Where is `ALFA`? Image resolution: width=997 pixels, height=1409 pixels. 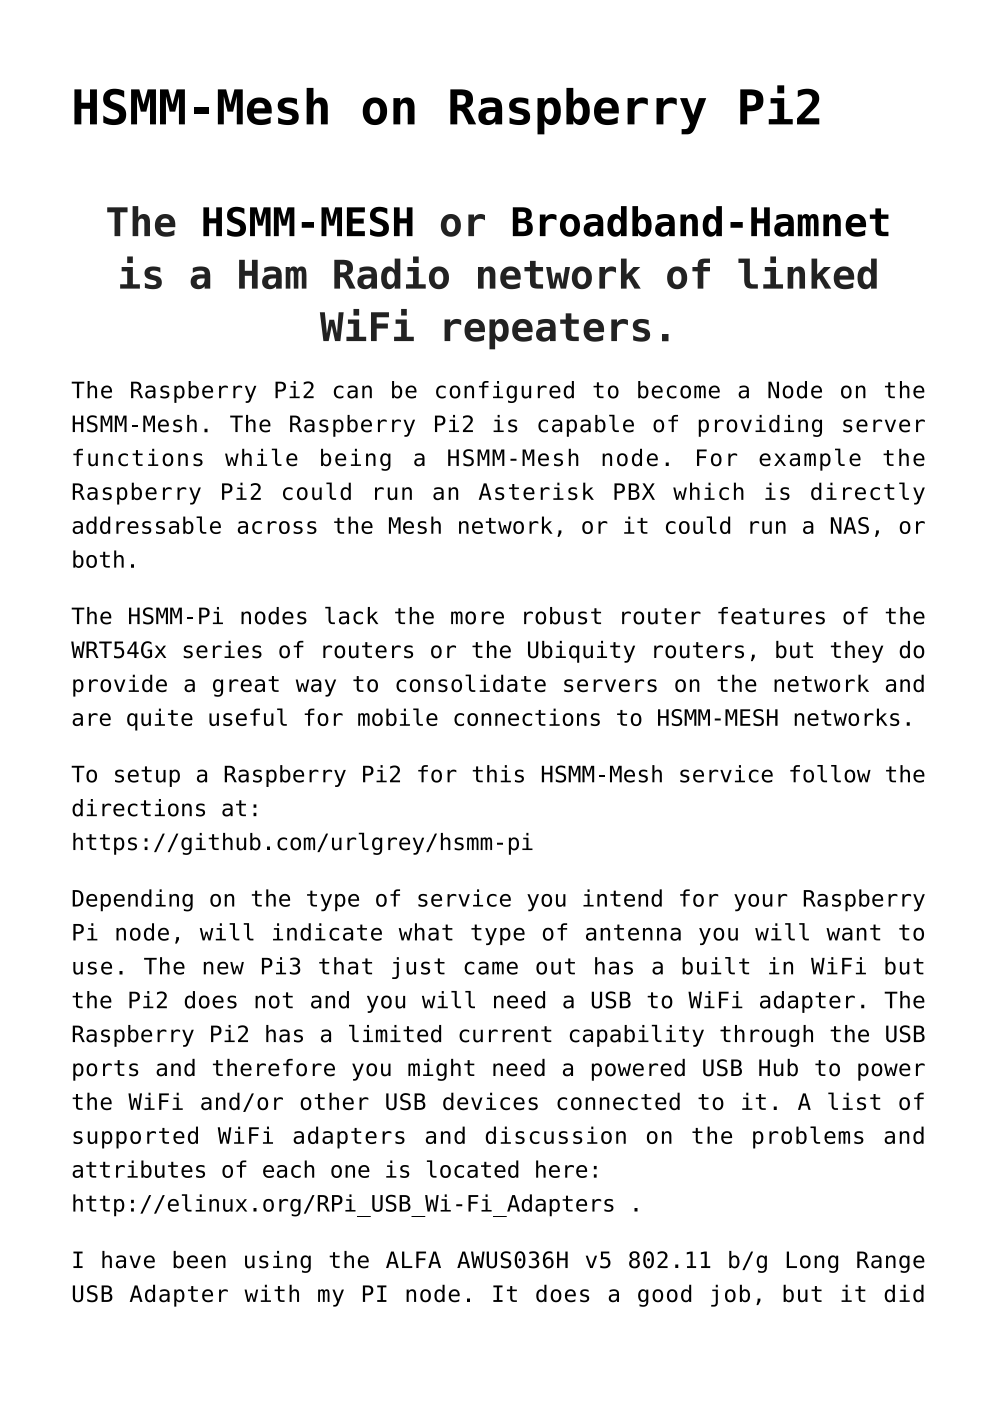 ALFA is located at coordinates (413, 1259).
